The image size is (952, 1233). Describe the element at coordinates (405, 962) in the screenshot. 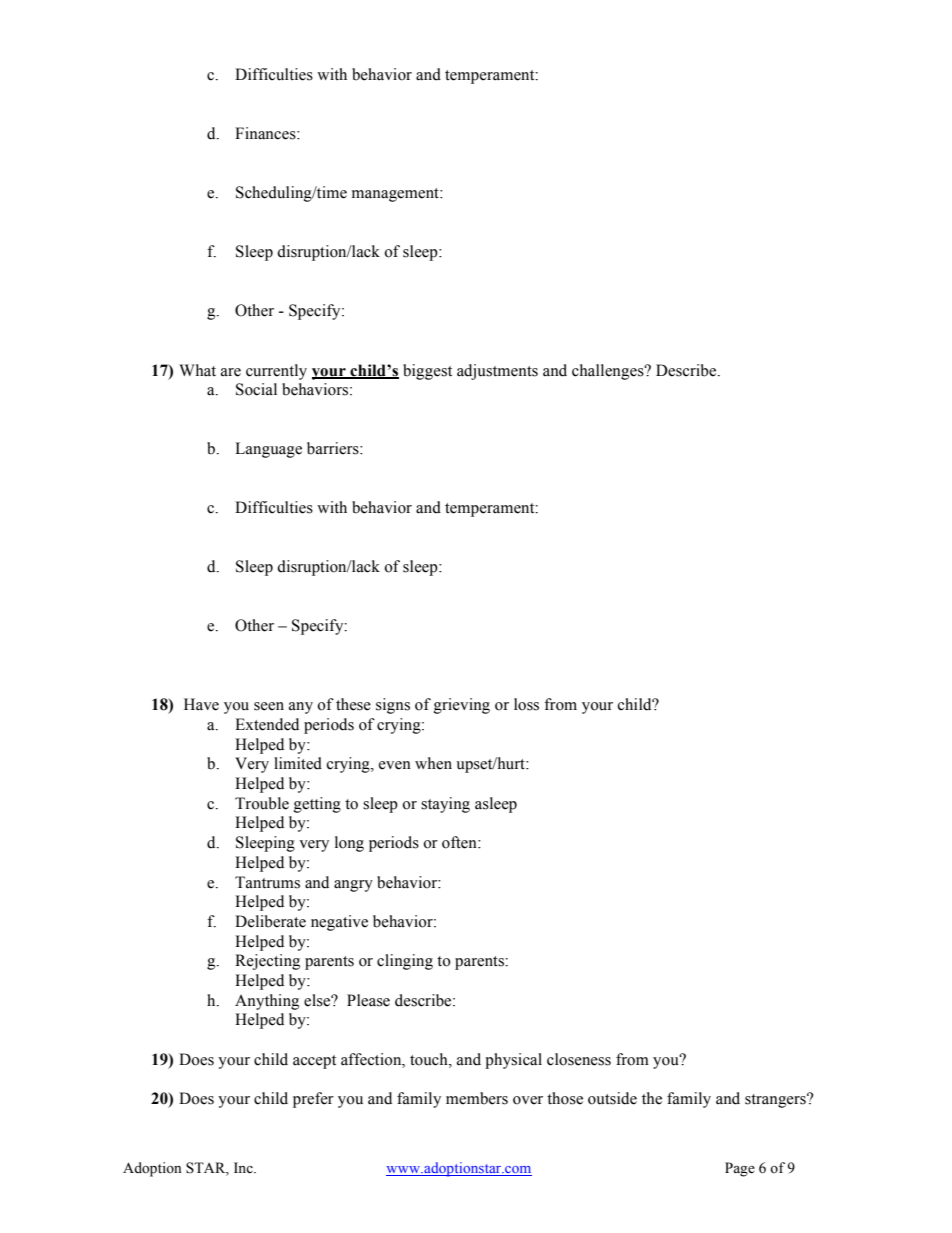

I see `clinging` at that location.
